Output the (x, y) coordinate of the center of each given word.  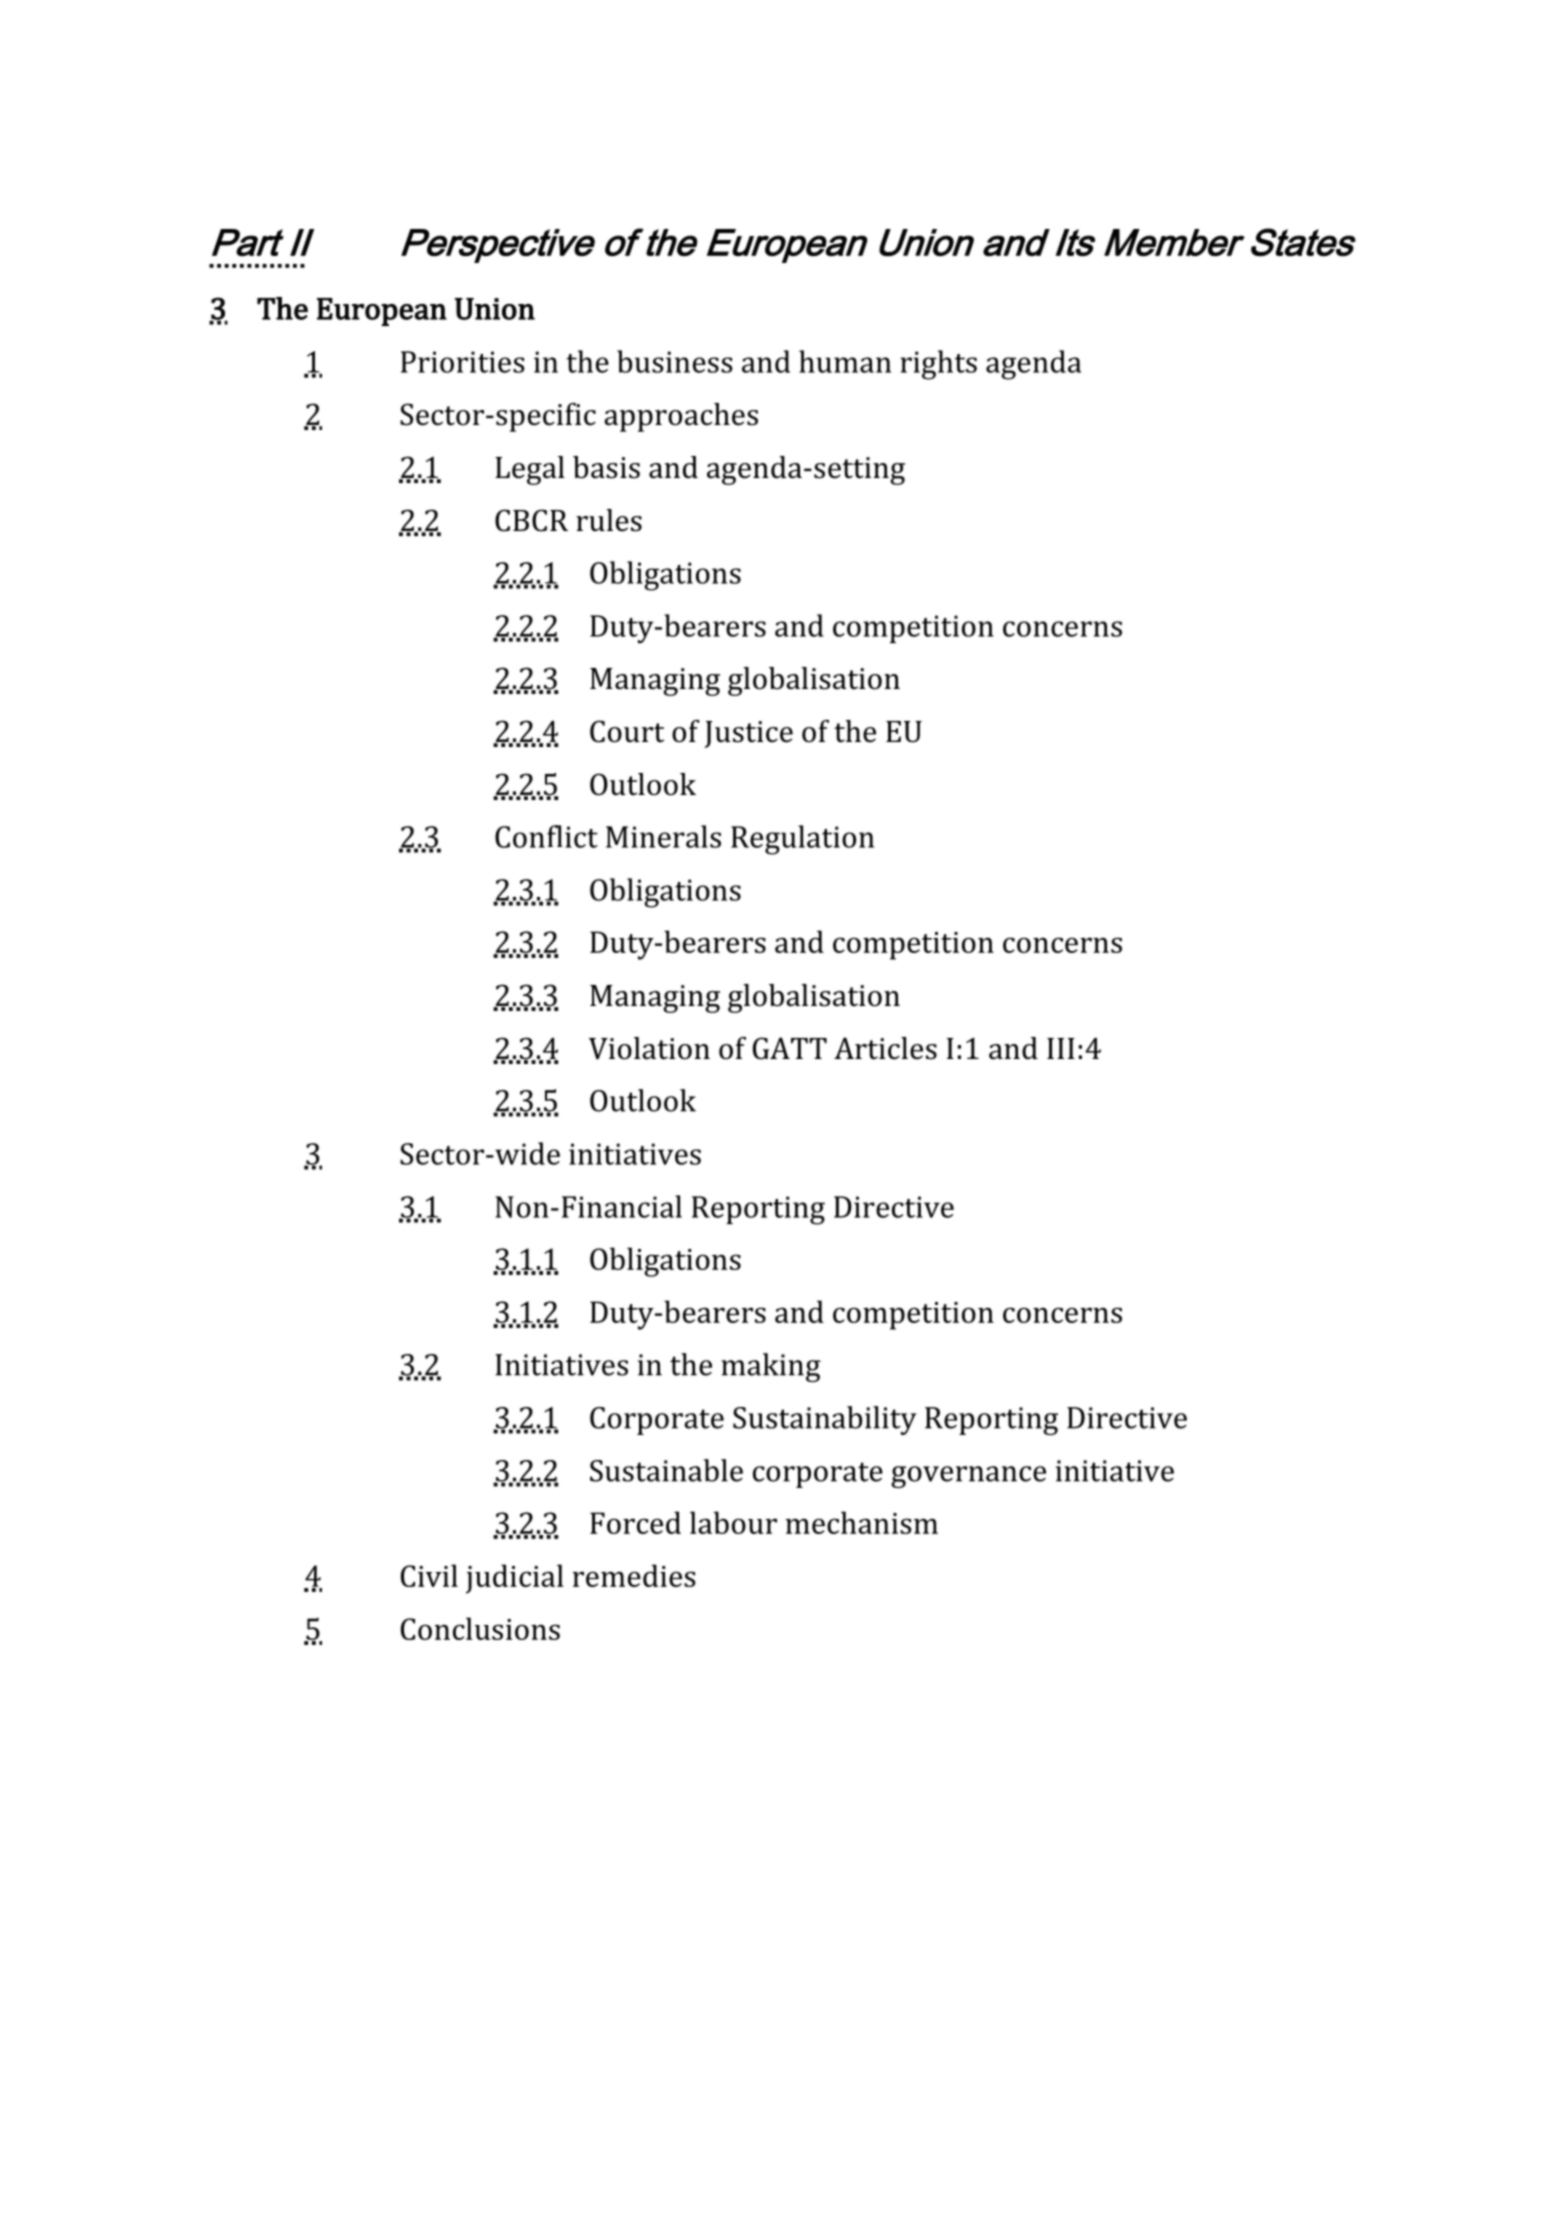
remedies (634, 1575)
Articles (885, 1048)
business (675, 361)
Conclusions (480, 1628)
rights (938, 365)
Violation (649, 1048)
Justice (749, 734)
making (771, 1367)
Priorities (463, 362)
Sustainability (825, 1420)
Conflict (546, 836)
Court (627, 731)
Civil (429, 1575)
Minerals (663, 836)
